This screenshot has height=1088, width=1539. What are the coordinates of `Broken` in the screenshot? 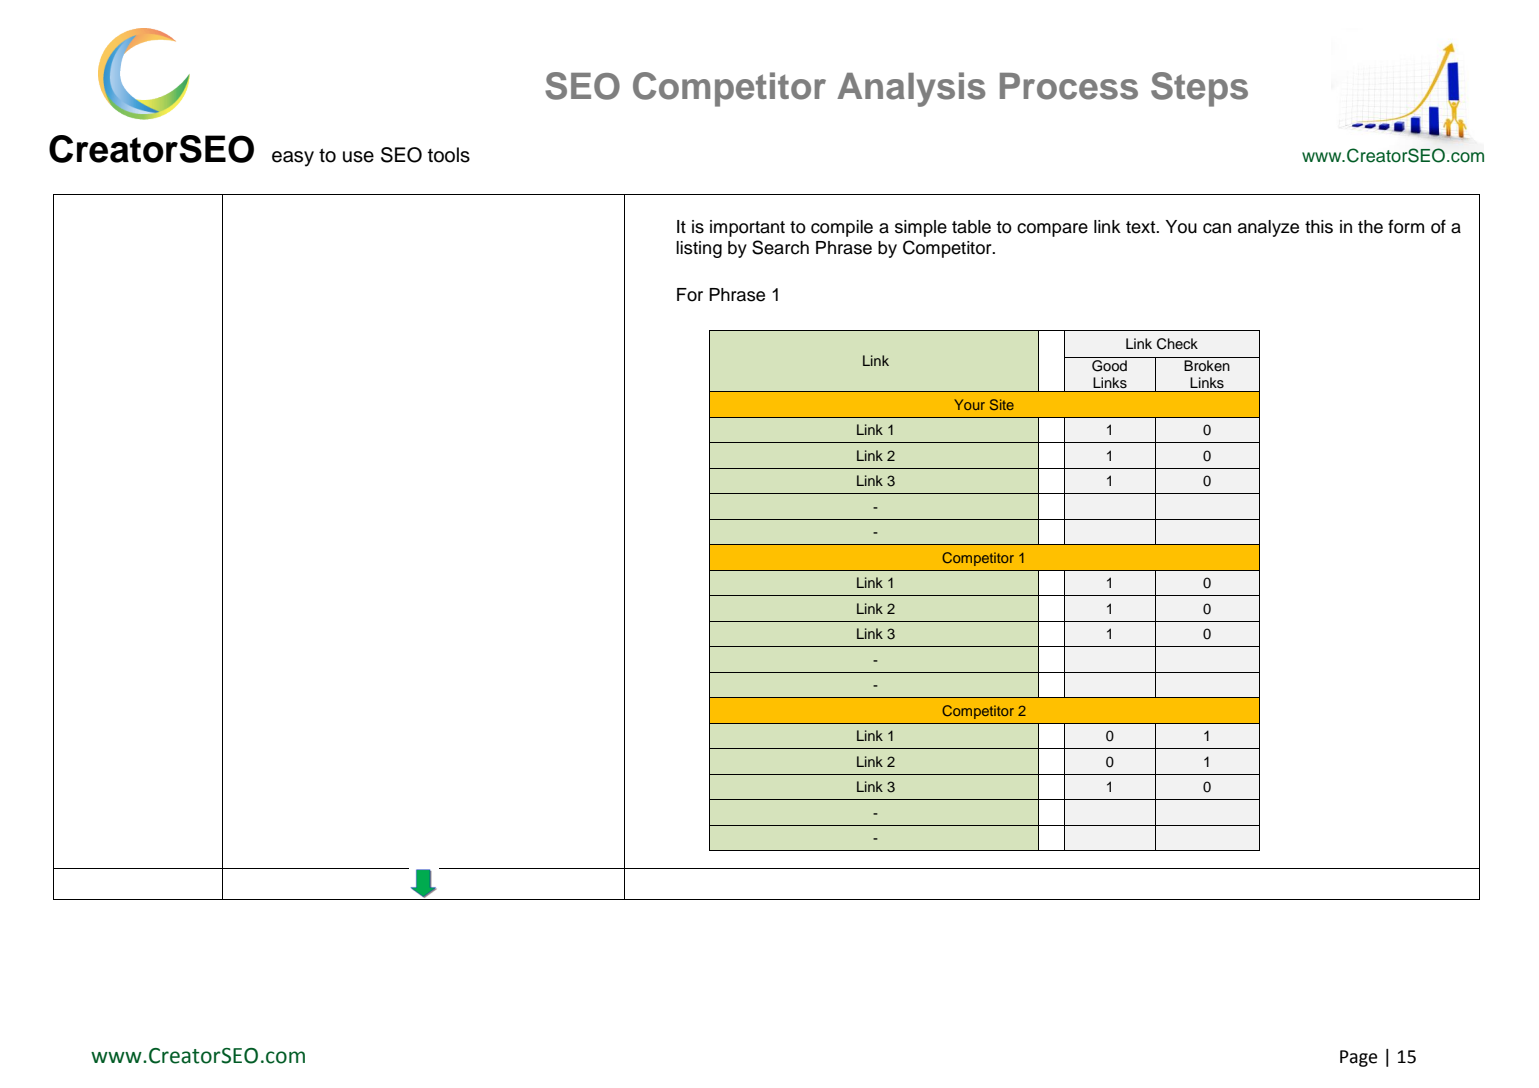 It's located at (1207, 366).
